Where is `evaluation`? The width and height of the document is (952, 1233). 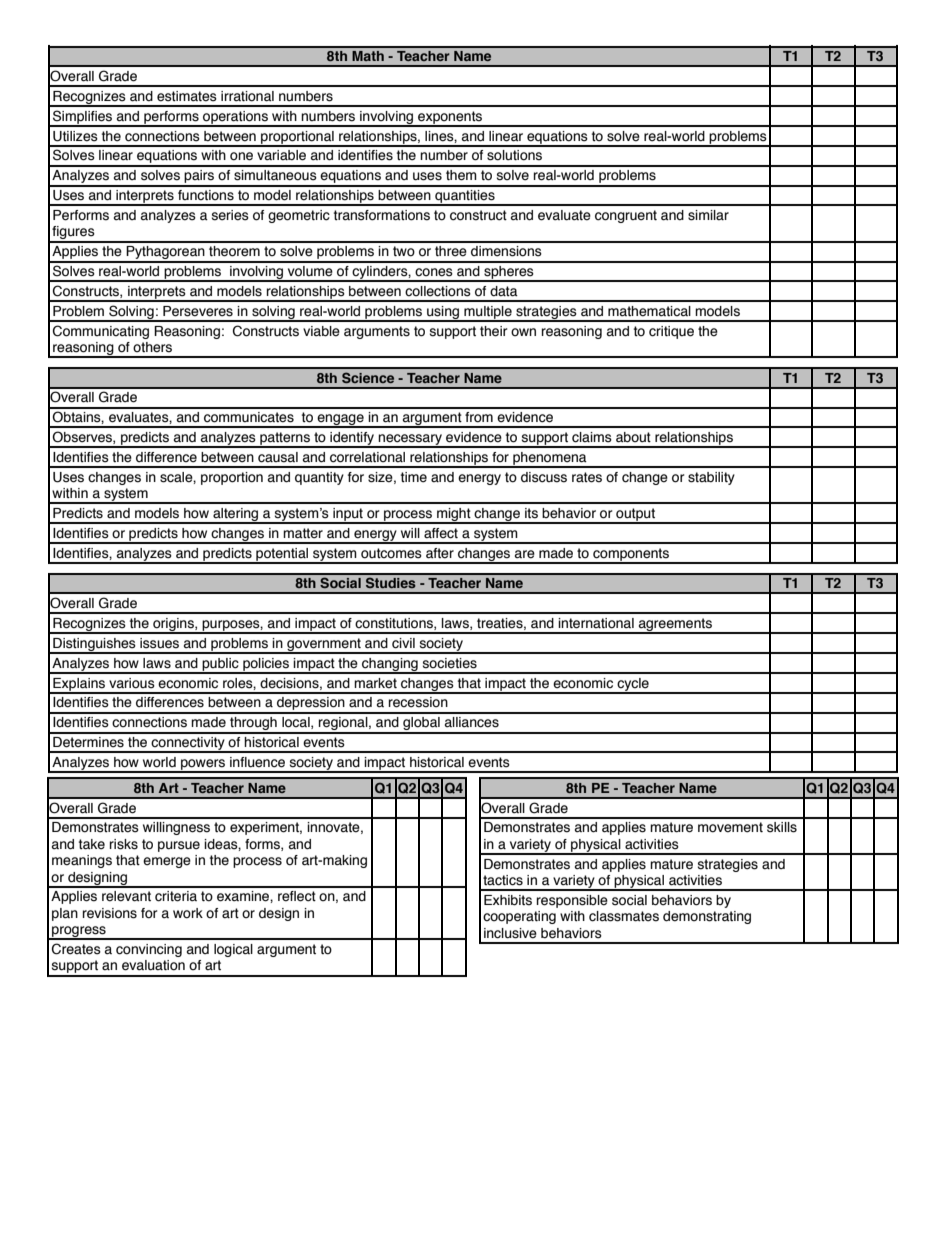
evaluation is located at coordinates (153, 965).
